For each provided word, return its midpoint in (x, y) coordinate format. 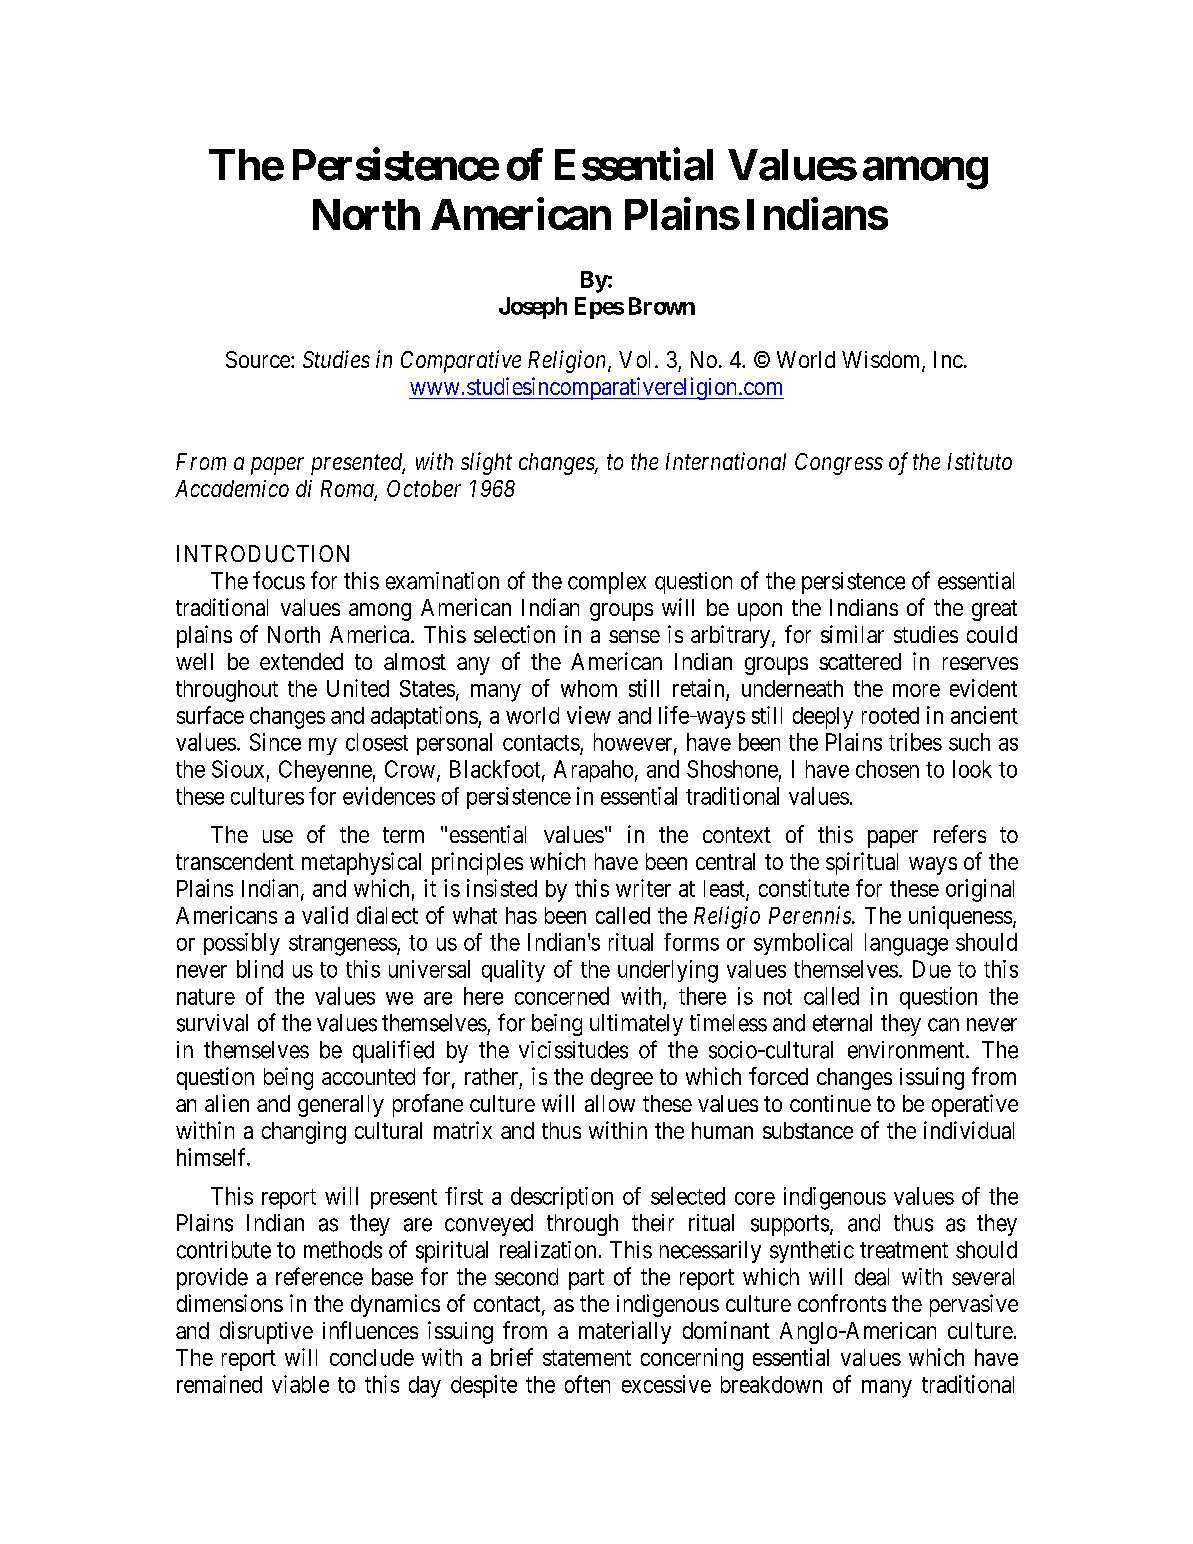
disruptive (266, 1332)
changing (304, 1132)
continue (830, 1103)
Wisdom (882, 361)
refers (960, 834)
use (278, 836)
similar (852, 634)
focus (279, 580)
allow (610, 1103)
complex (607, 583)
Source (259, 359)
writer (643, 888)
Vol (637, 359)
